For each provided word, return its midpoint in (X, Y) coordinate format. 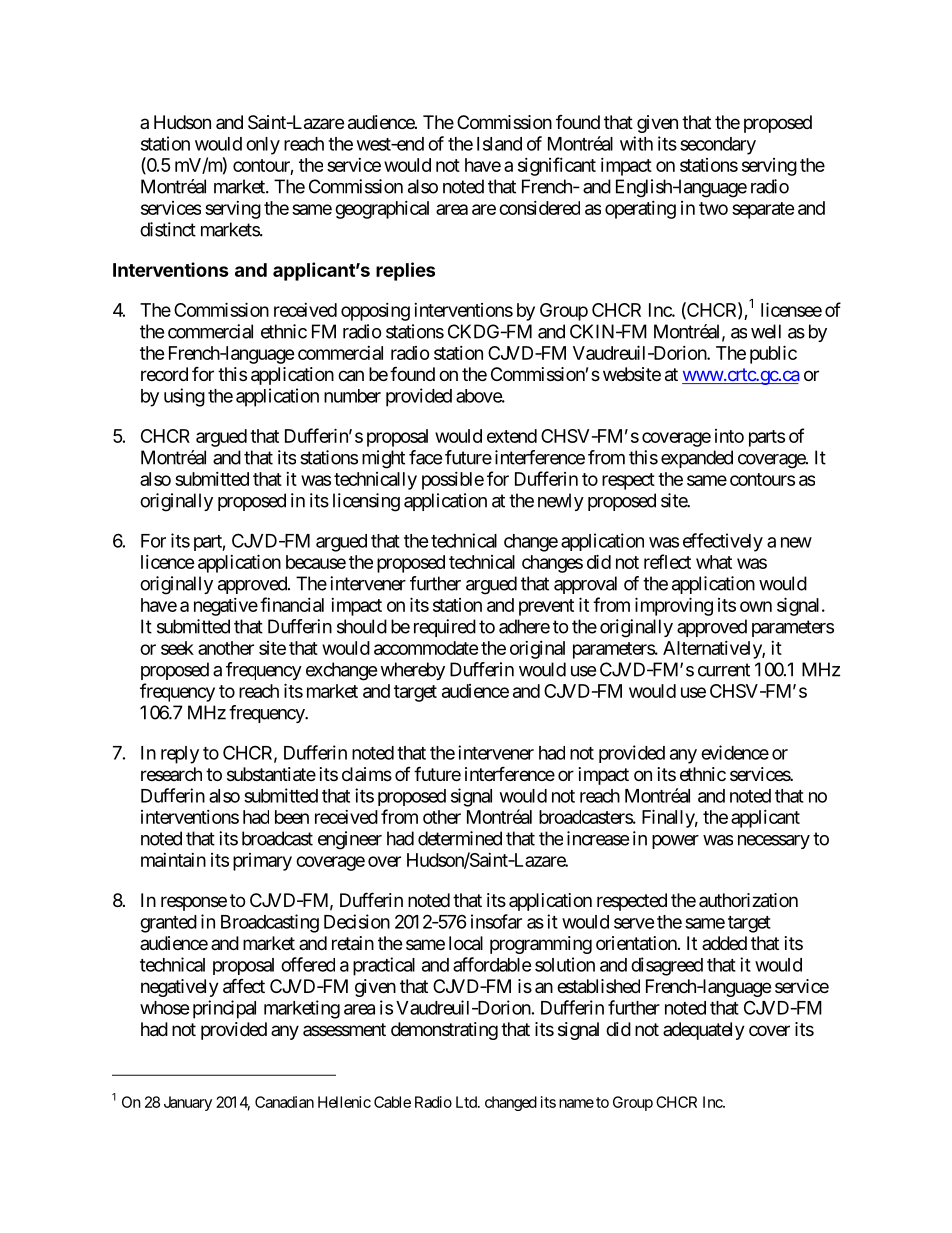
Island (499, 144)
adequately (704, 1031)
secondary (718, 146)
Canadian (284, 1102)
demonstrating (444, 1031)
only (263, 146)
